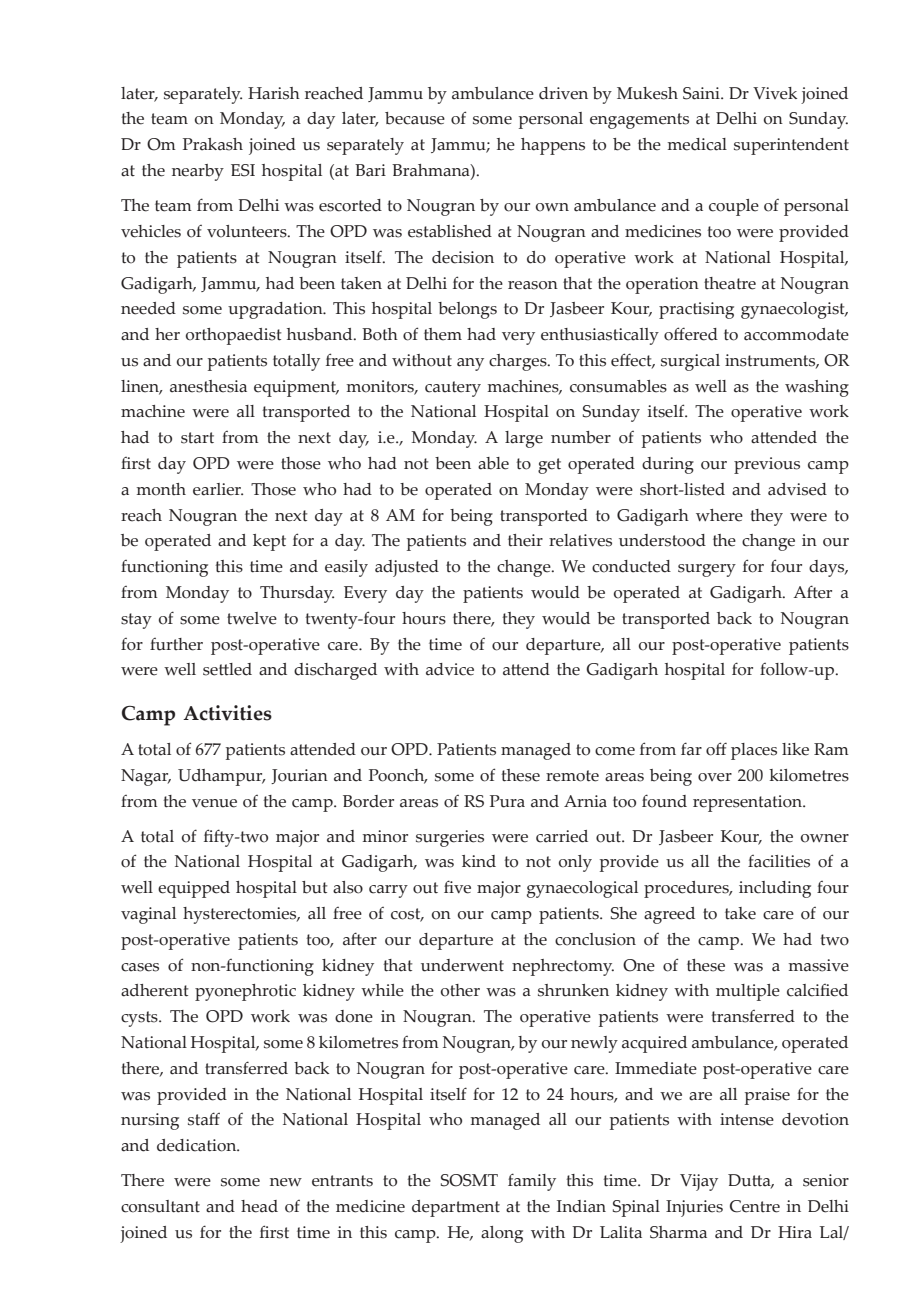 The height and width of the screenshot is (1308, 924). What do you see at coordinates (817, 388) in the screenshot?
I see `washing` at bounding box center [817, 388].
